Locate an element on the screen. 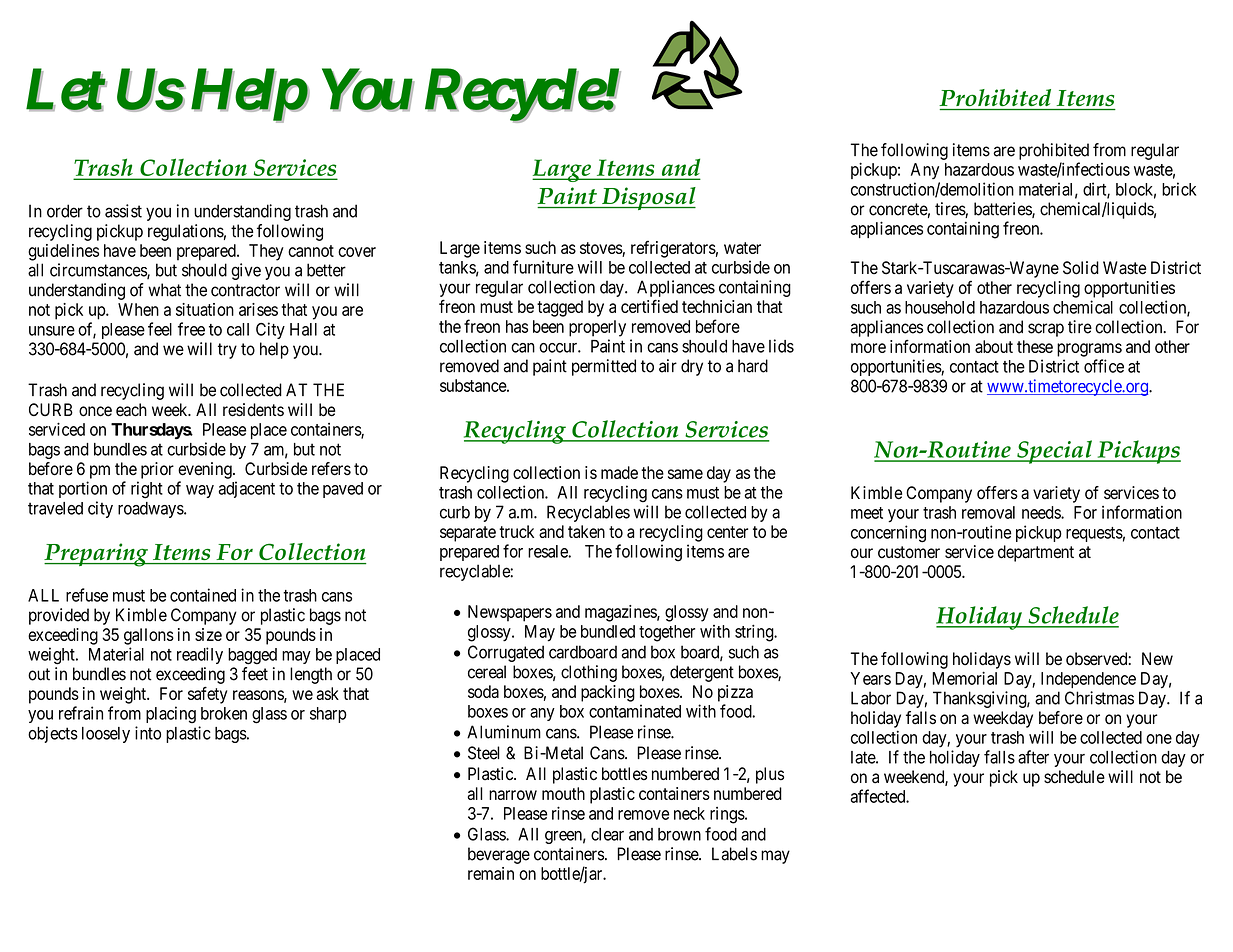 Image resolution: width=1233 pixels, height=952 pixels. packing is located at coordinates (608, 693).
